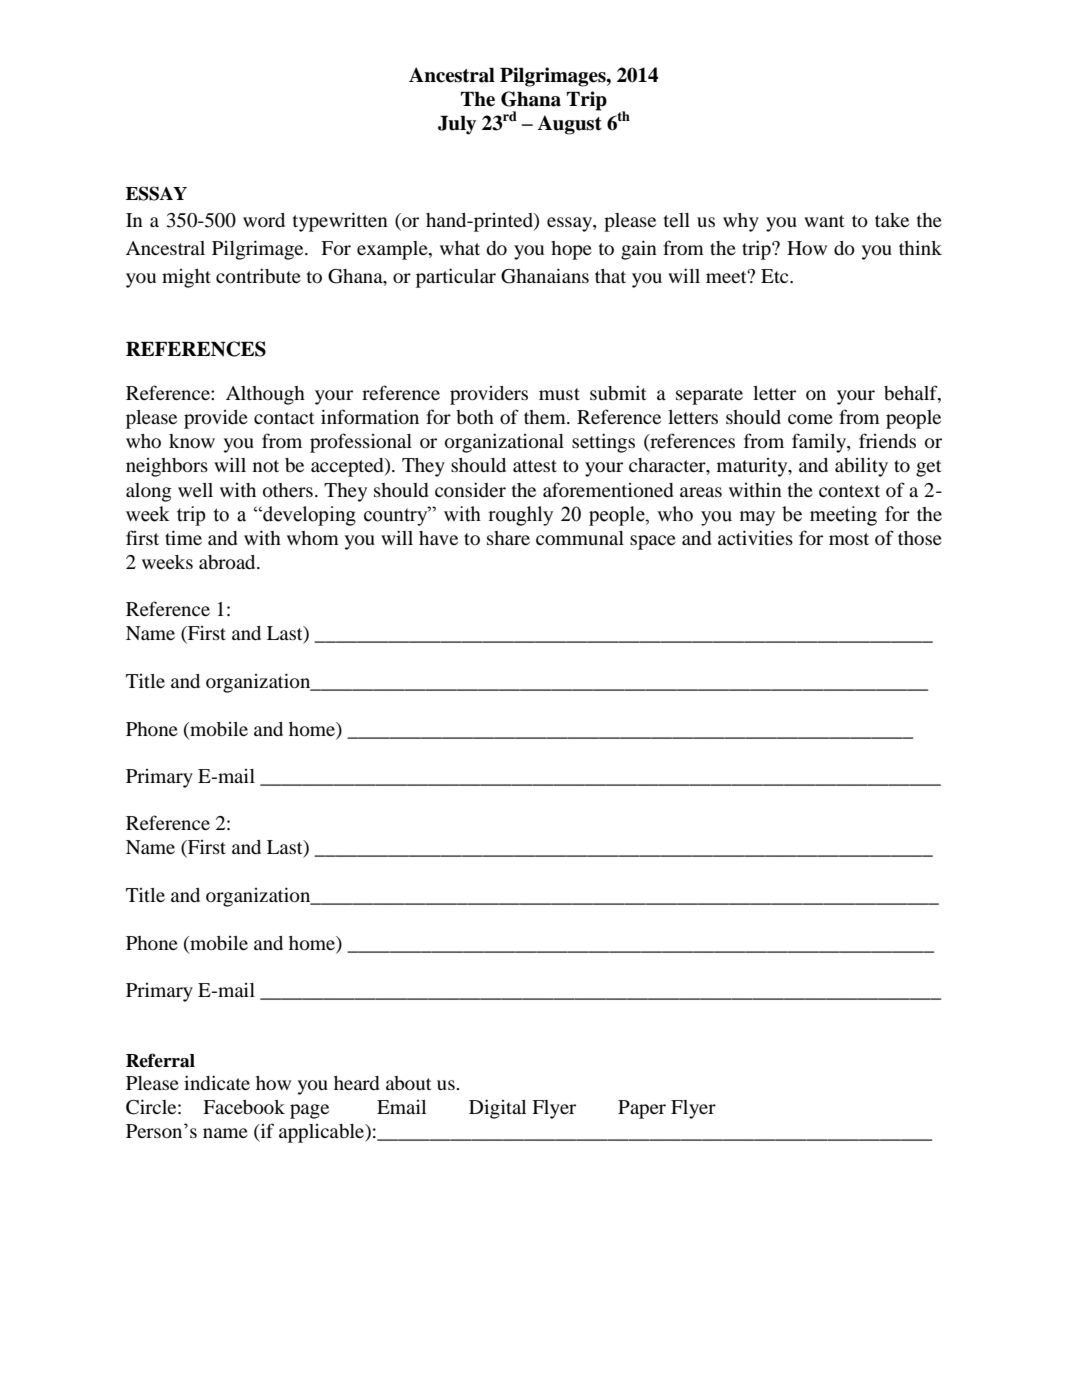 The width and height of the image is (1068, 1382). Describe the element at coordinates (217, 1082) in the image. I see `indicate` at that location.
